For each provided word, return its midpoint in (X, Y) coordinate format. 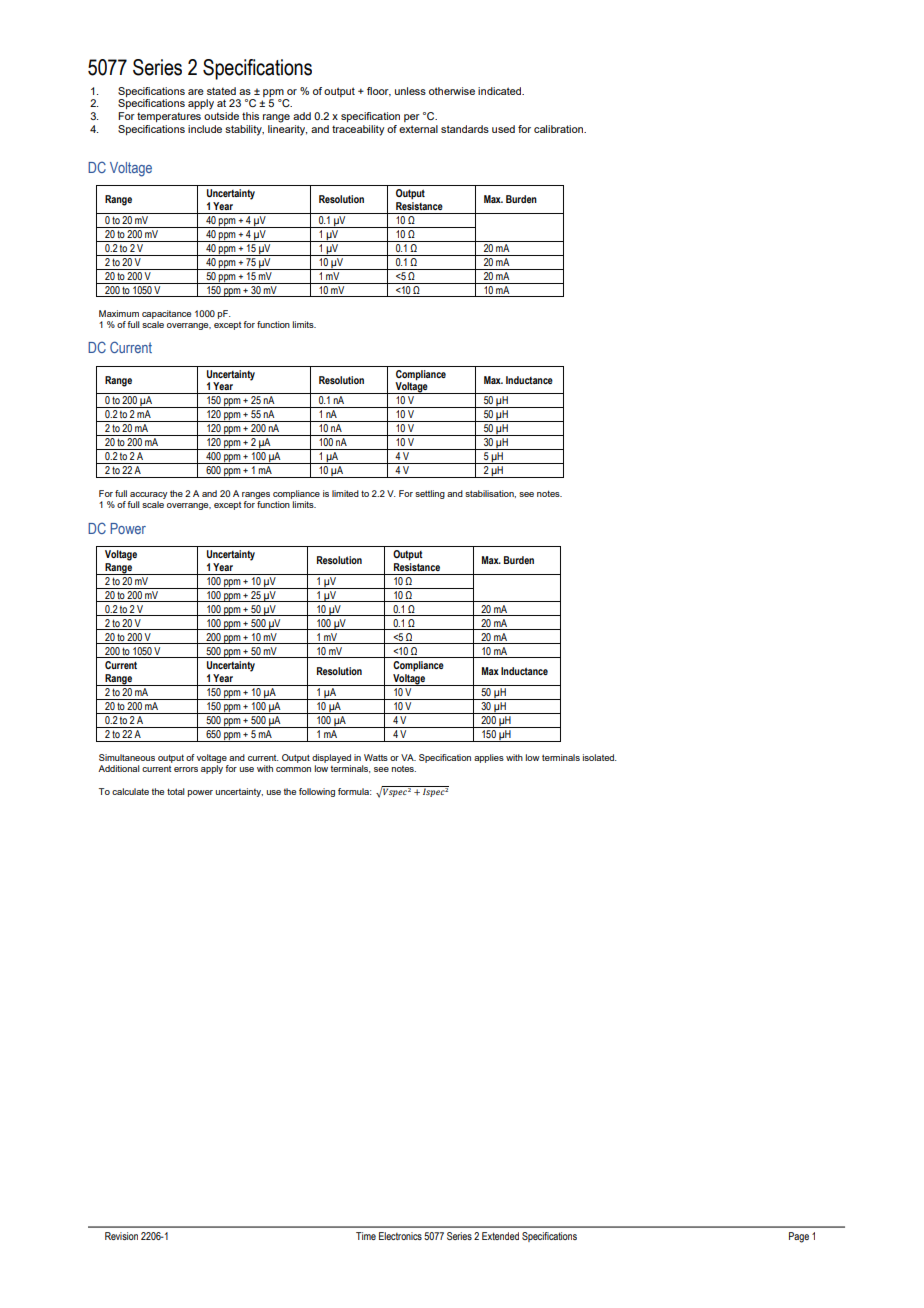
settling (430, 494)
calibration (559, 129)
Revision (121, 1236)
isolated (599, 757)
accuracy (147, 497)
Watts (376, 757)
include (205, 129)
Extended (500, 1236)
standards (465, 129)
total (176, 791)
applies (489, 758)
